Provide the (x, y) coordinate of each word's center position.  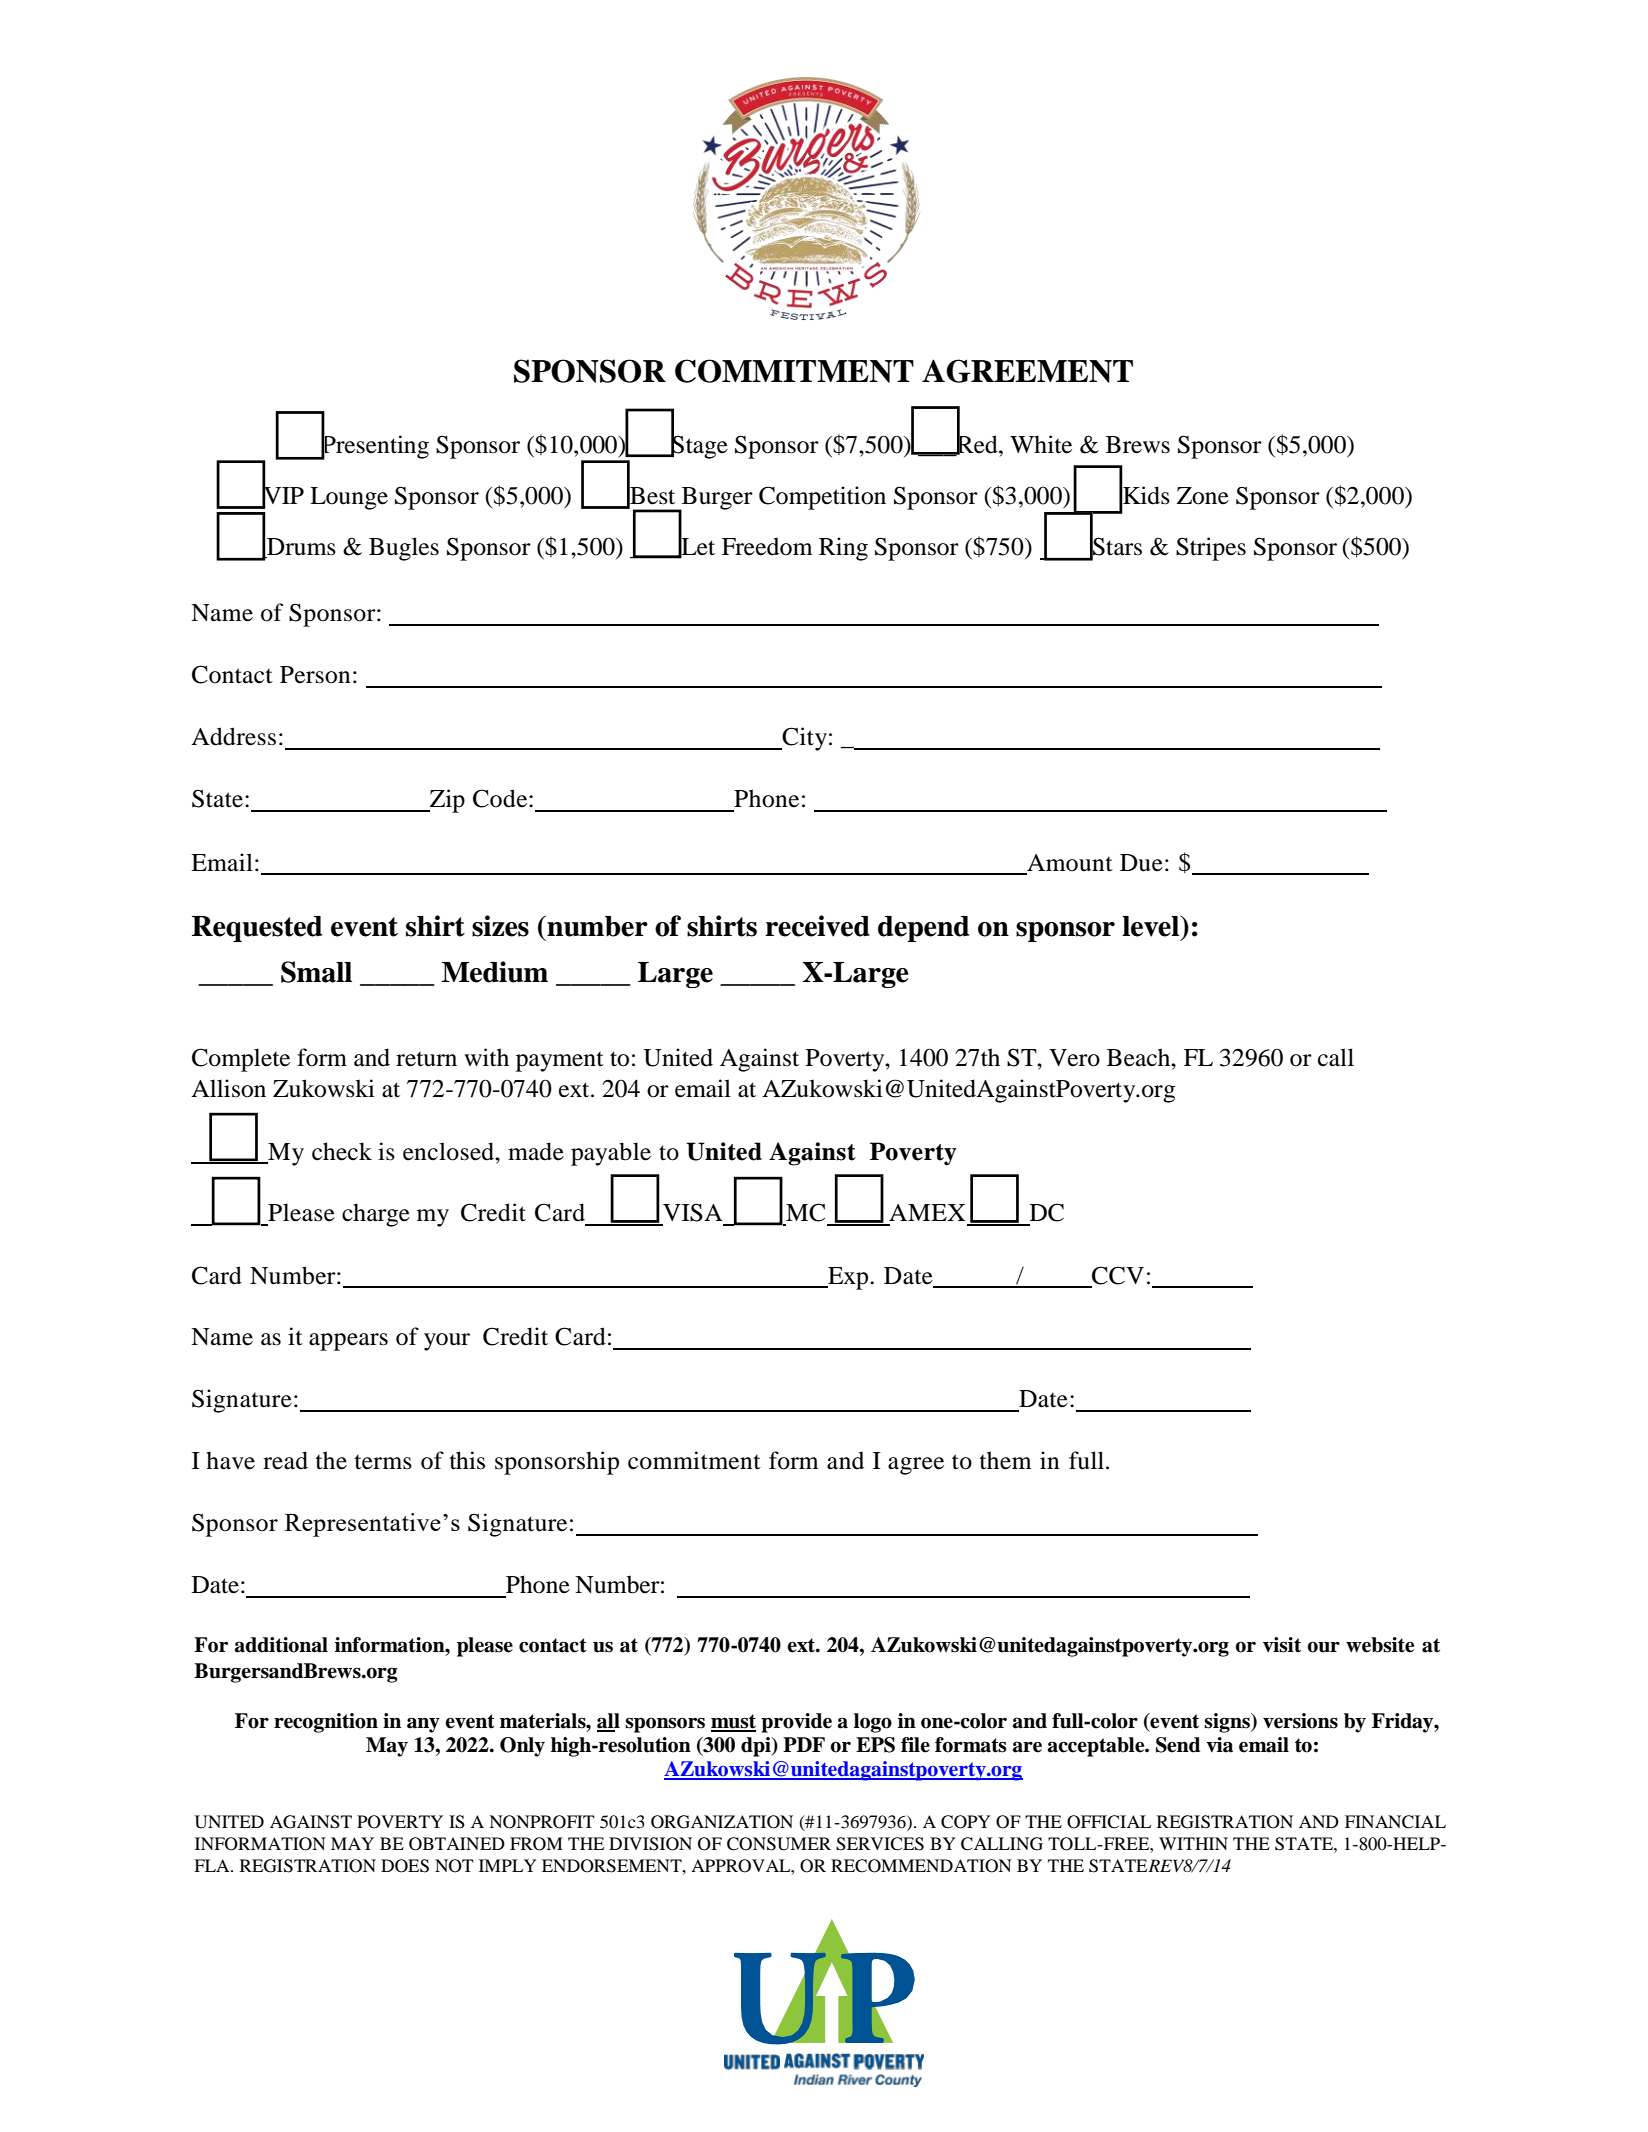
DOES (405, 1866)
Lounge (349, 498)
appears (348, 1342)
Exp (848, 1278)
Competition (822, 498)
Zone (1203, 496)
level (1152, 926)
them (1006, 1460)
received (817, 926)
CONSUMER (779, 1844)
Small (316, 972)
